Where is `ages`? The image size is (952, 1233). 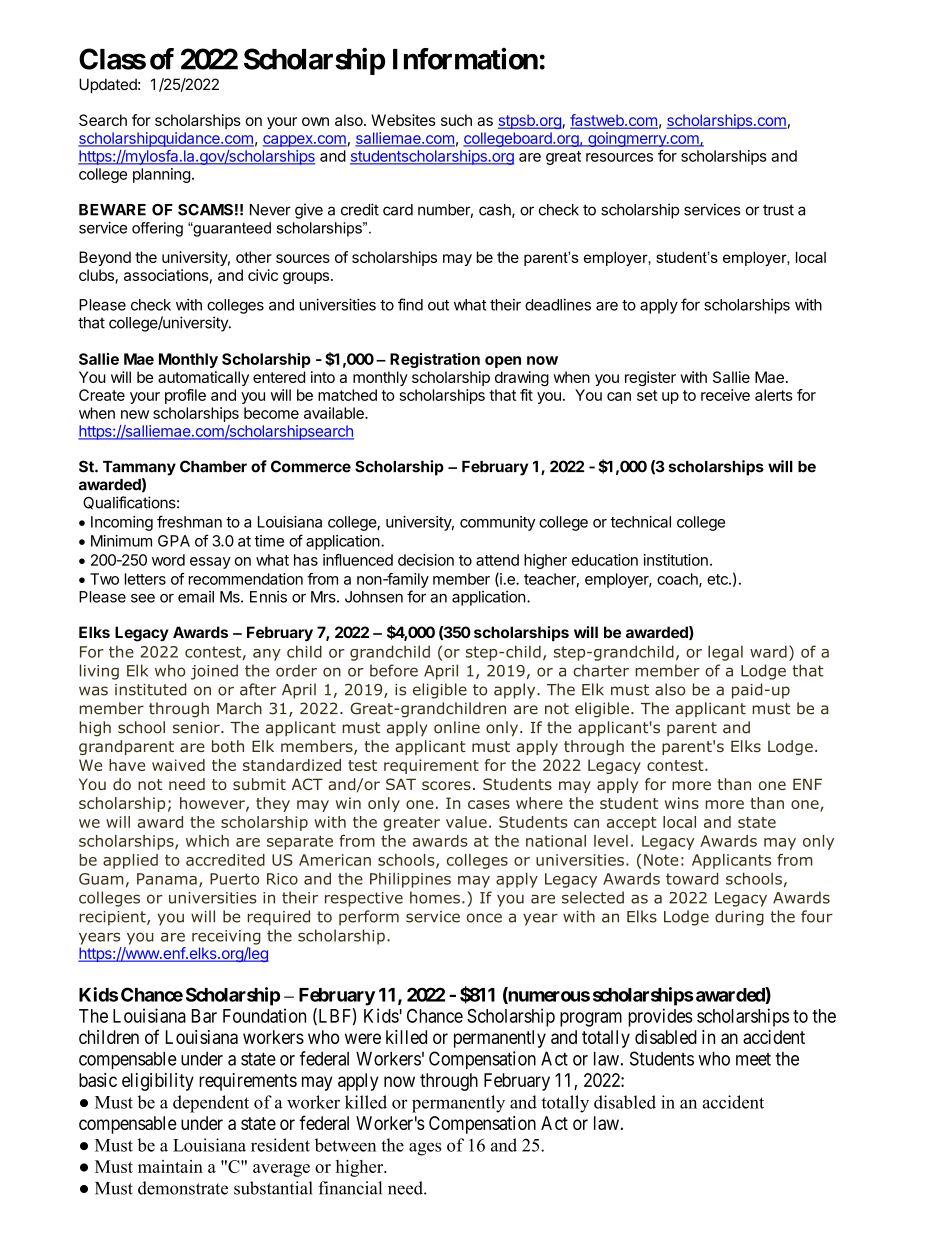 ages is located at coordinates (425, 1149).
